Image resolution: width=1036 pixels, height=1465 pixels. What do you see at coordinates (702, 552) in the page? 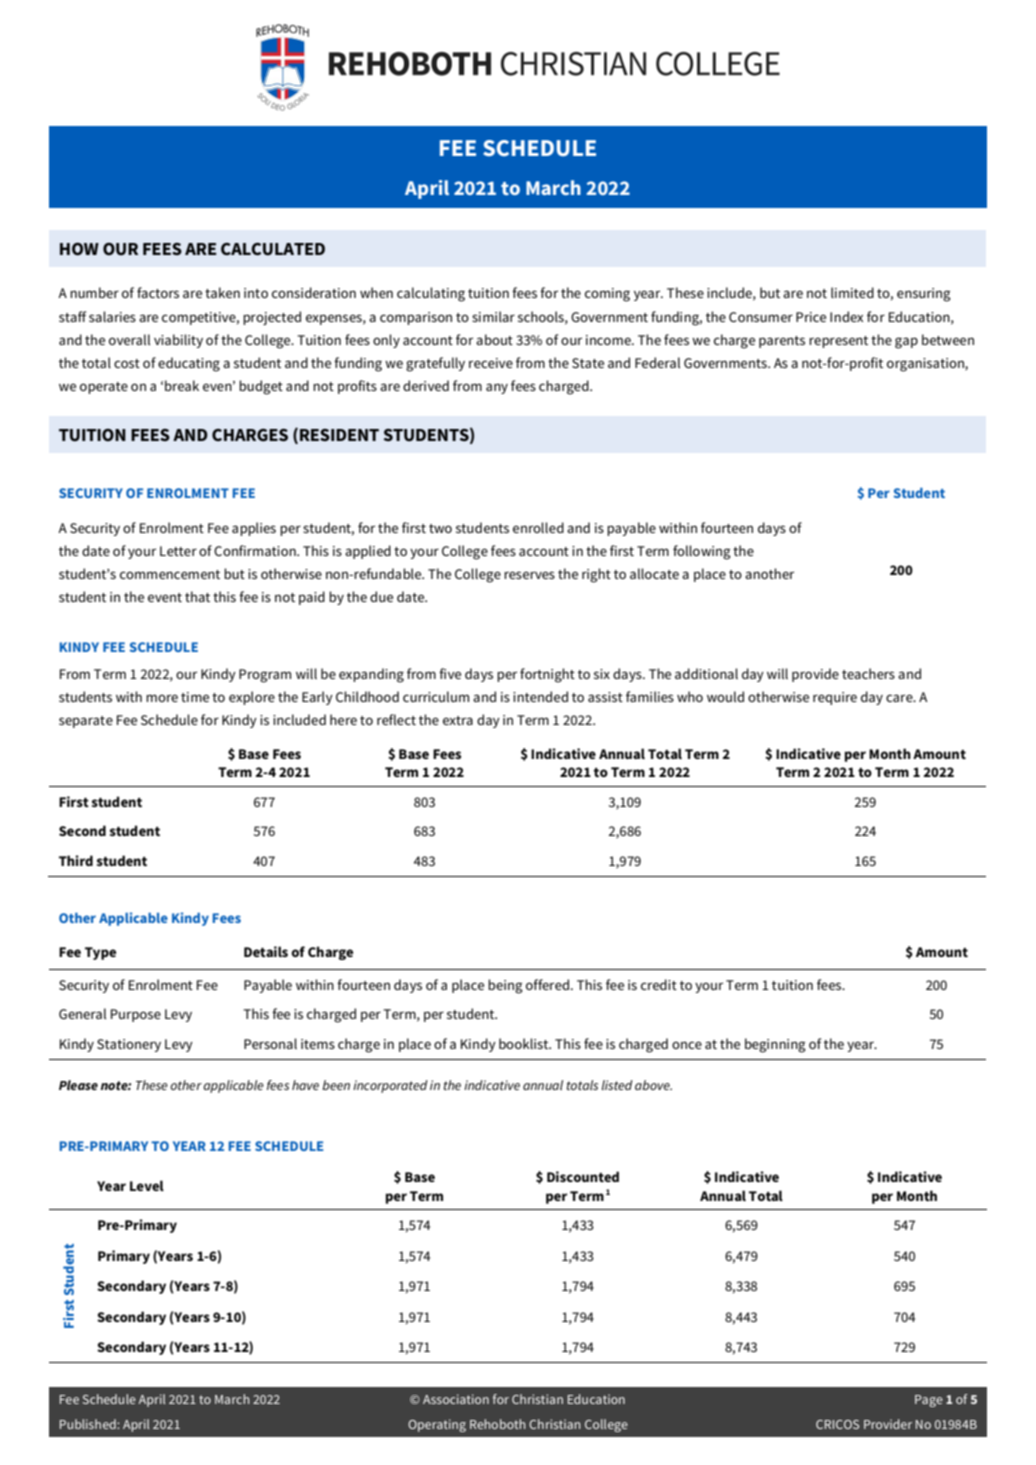
I see `following` at bounding box center [702, 552].
